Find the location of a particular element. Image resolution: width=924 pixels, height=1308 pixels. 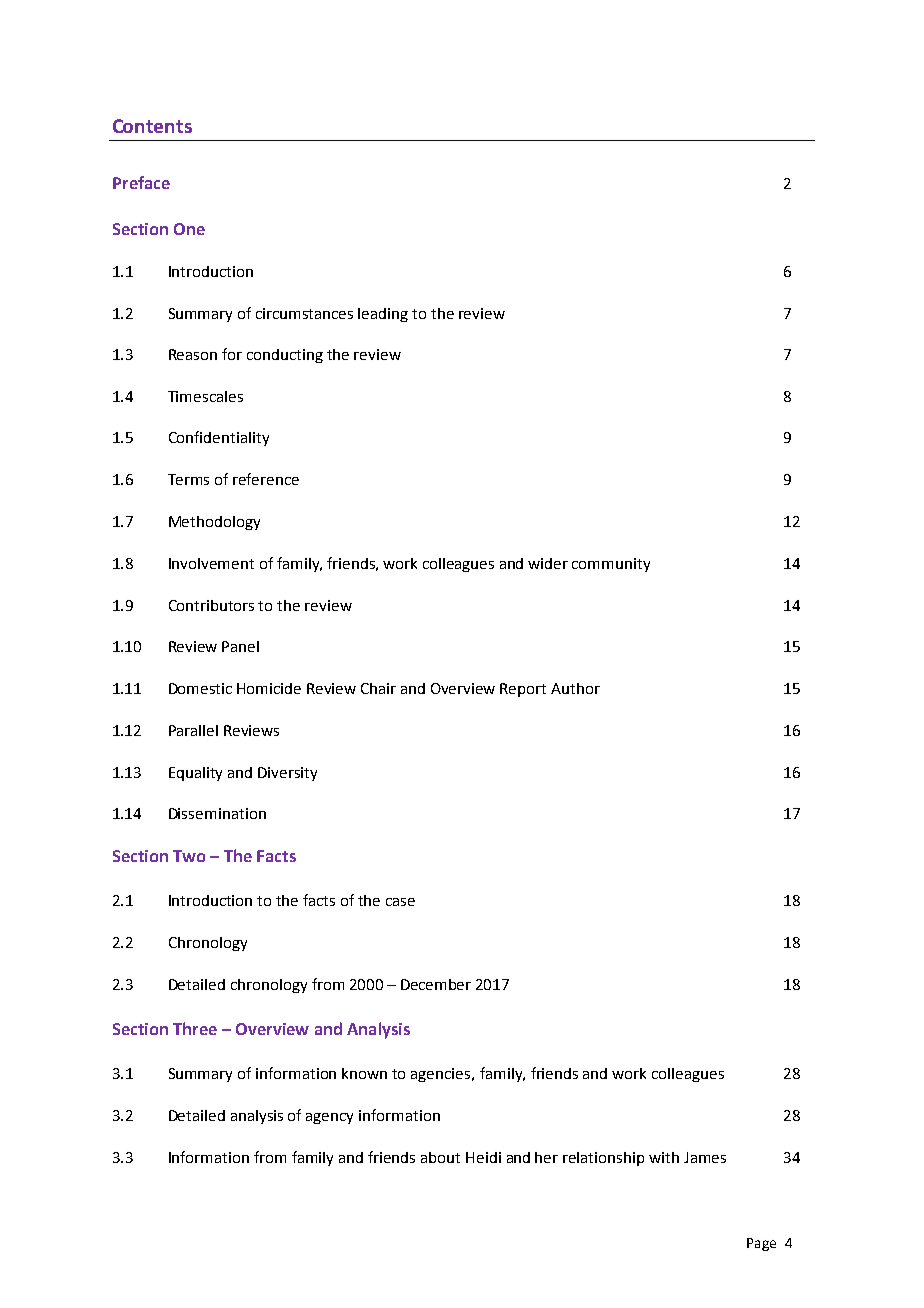

Domestic is located at coordinates (200, 688).
